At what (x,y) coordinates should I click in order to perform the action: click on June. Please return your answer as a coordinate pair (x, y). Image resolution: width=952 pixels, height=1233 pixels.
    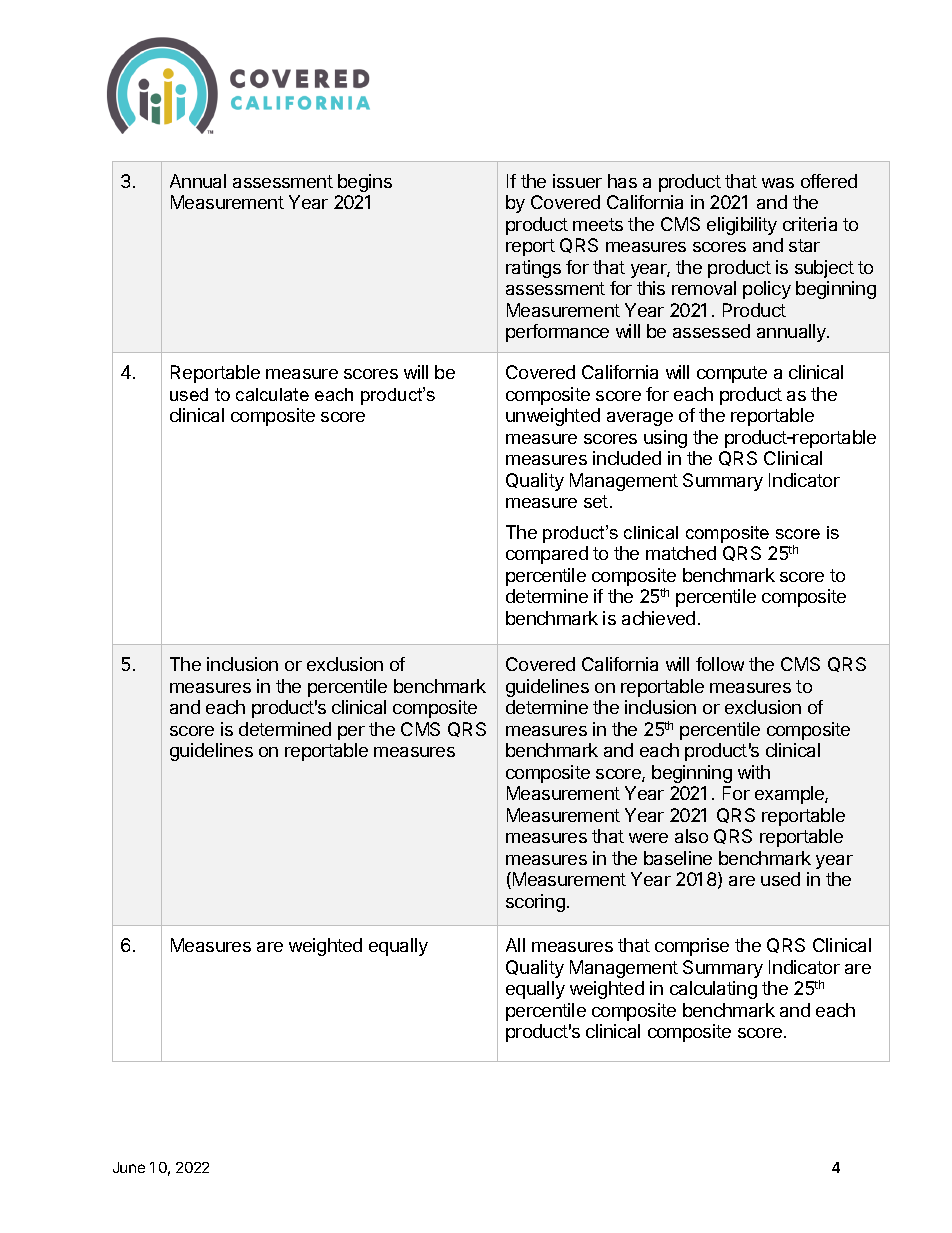
    Looking at the image, I should click on (129, 1167).
